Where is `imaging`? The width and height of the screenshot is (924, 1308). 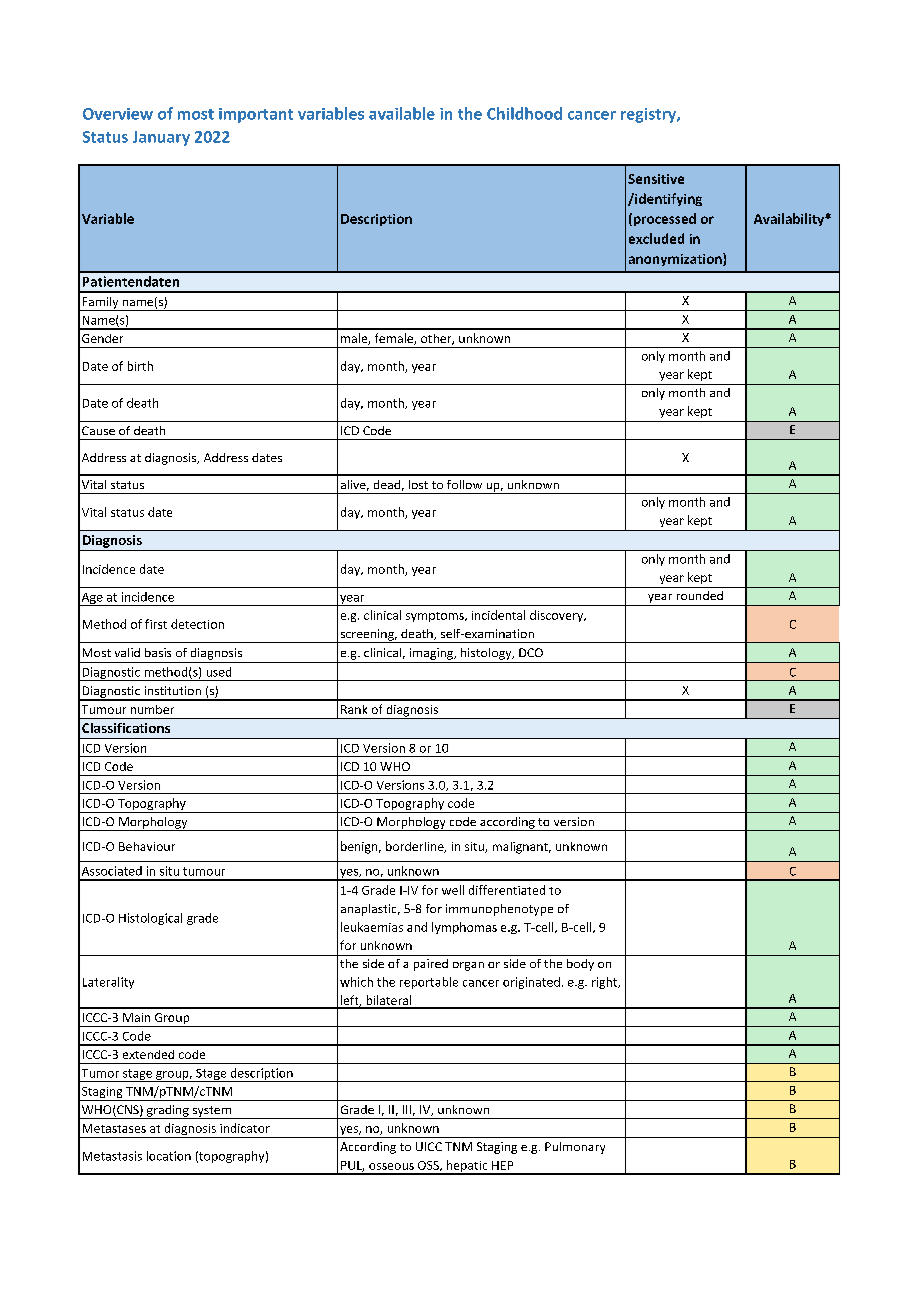
imaging is located at coordinates (433, 654).
